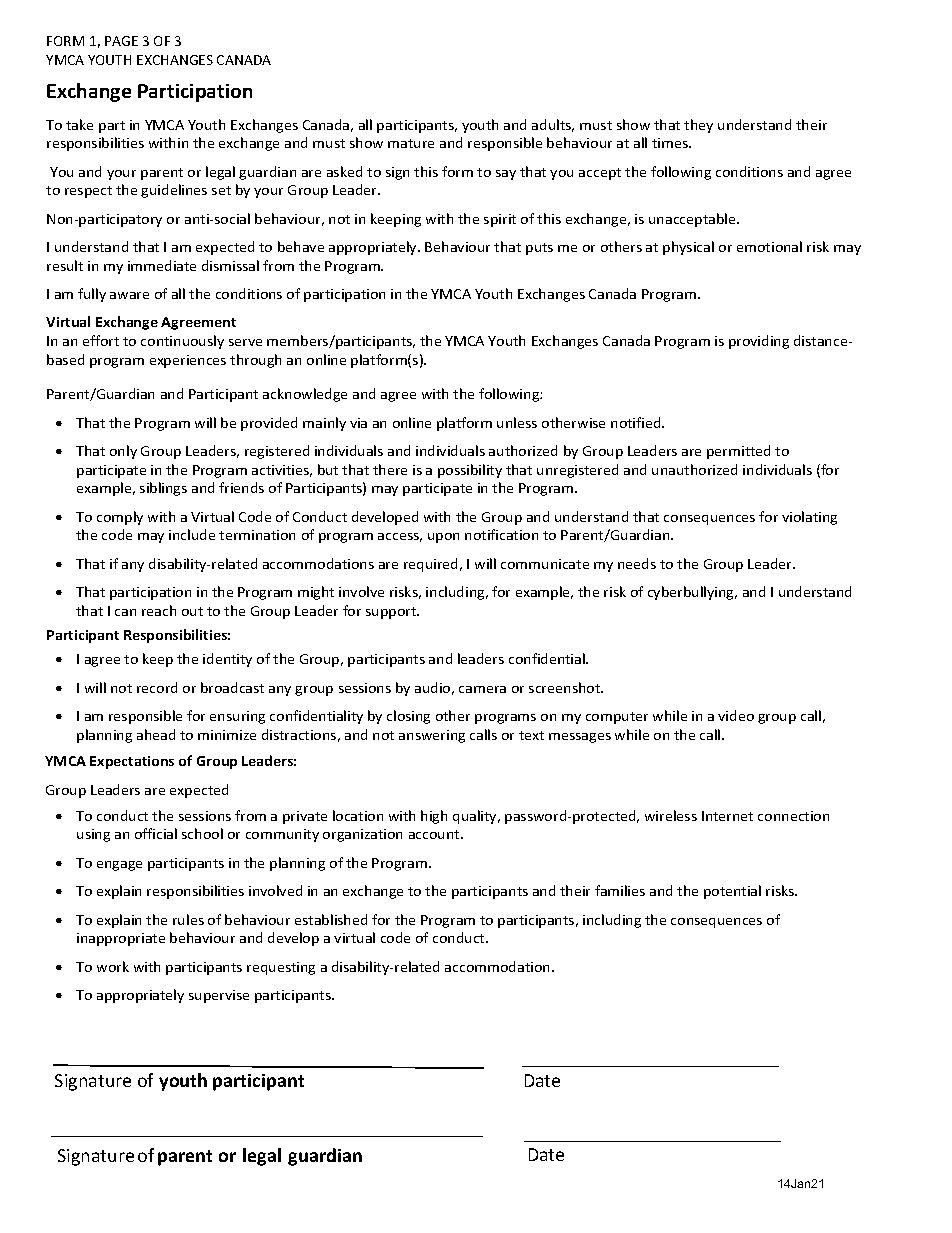  I want to click on mature, so click(411, 143).
